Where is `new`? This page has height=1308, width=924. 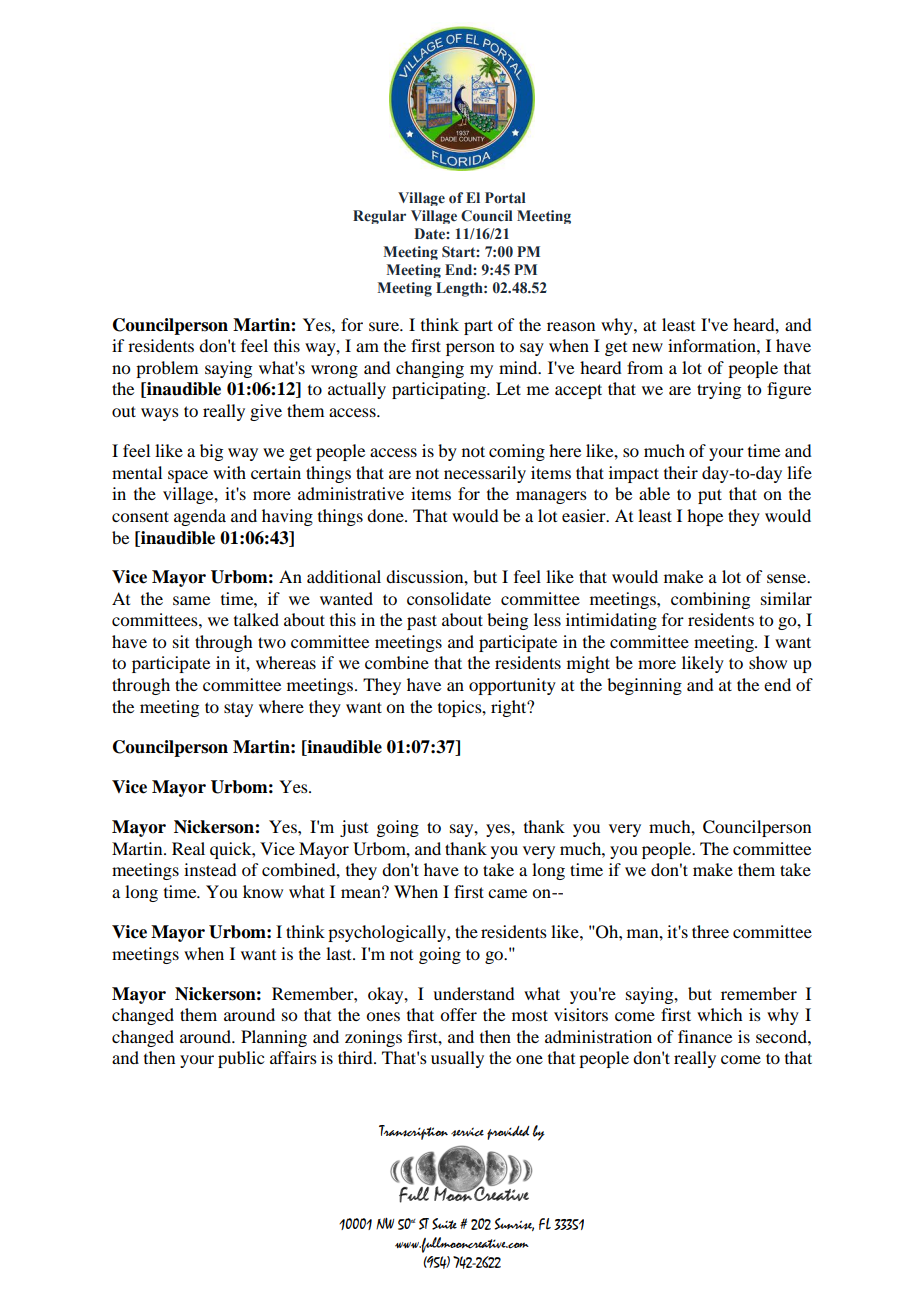 new is located at coordinates (647, 347).
